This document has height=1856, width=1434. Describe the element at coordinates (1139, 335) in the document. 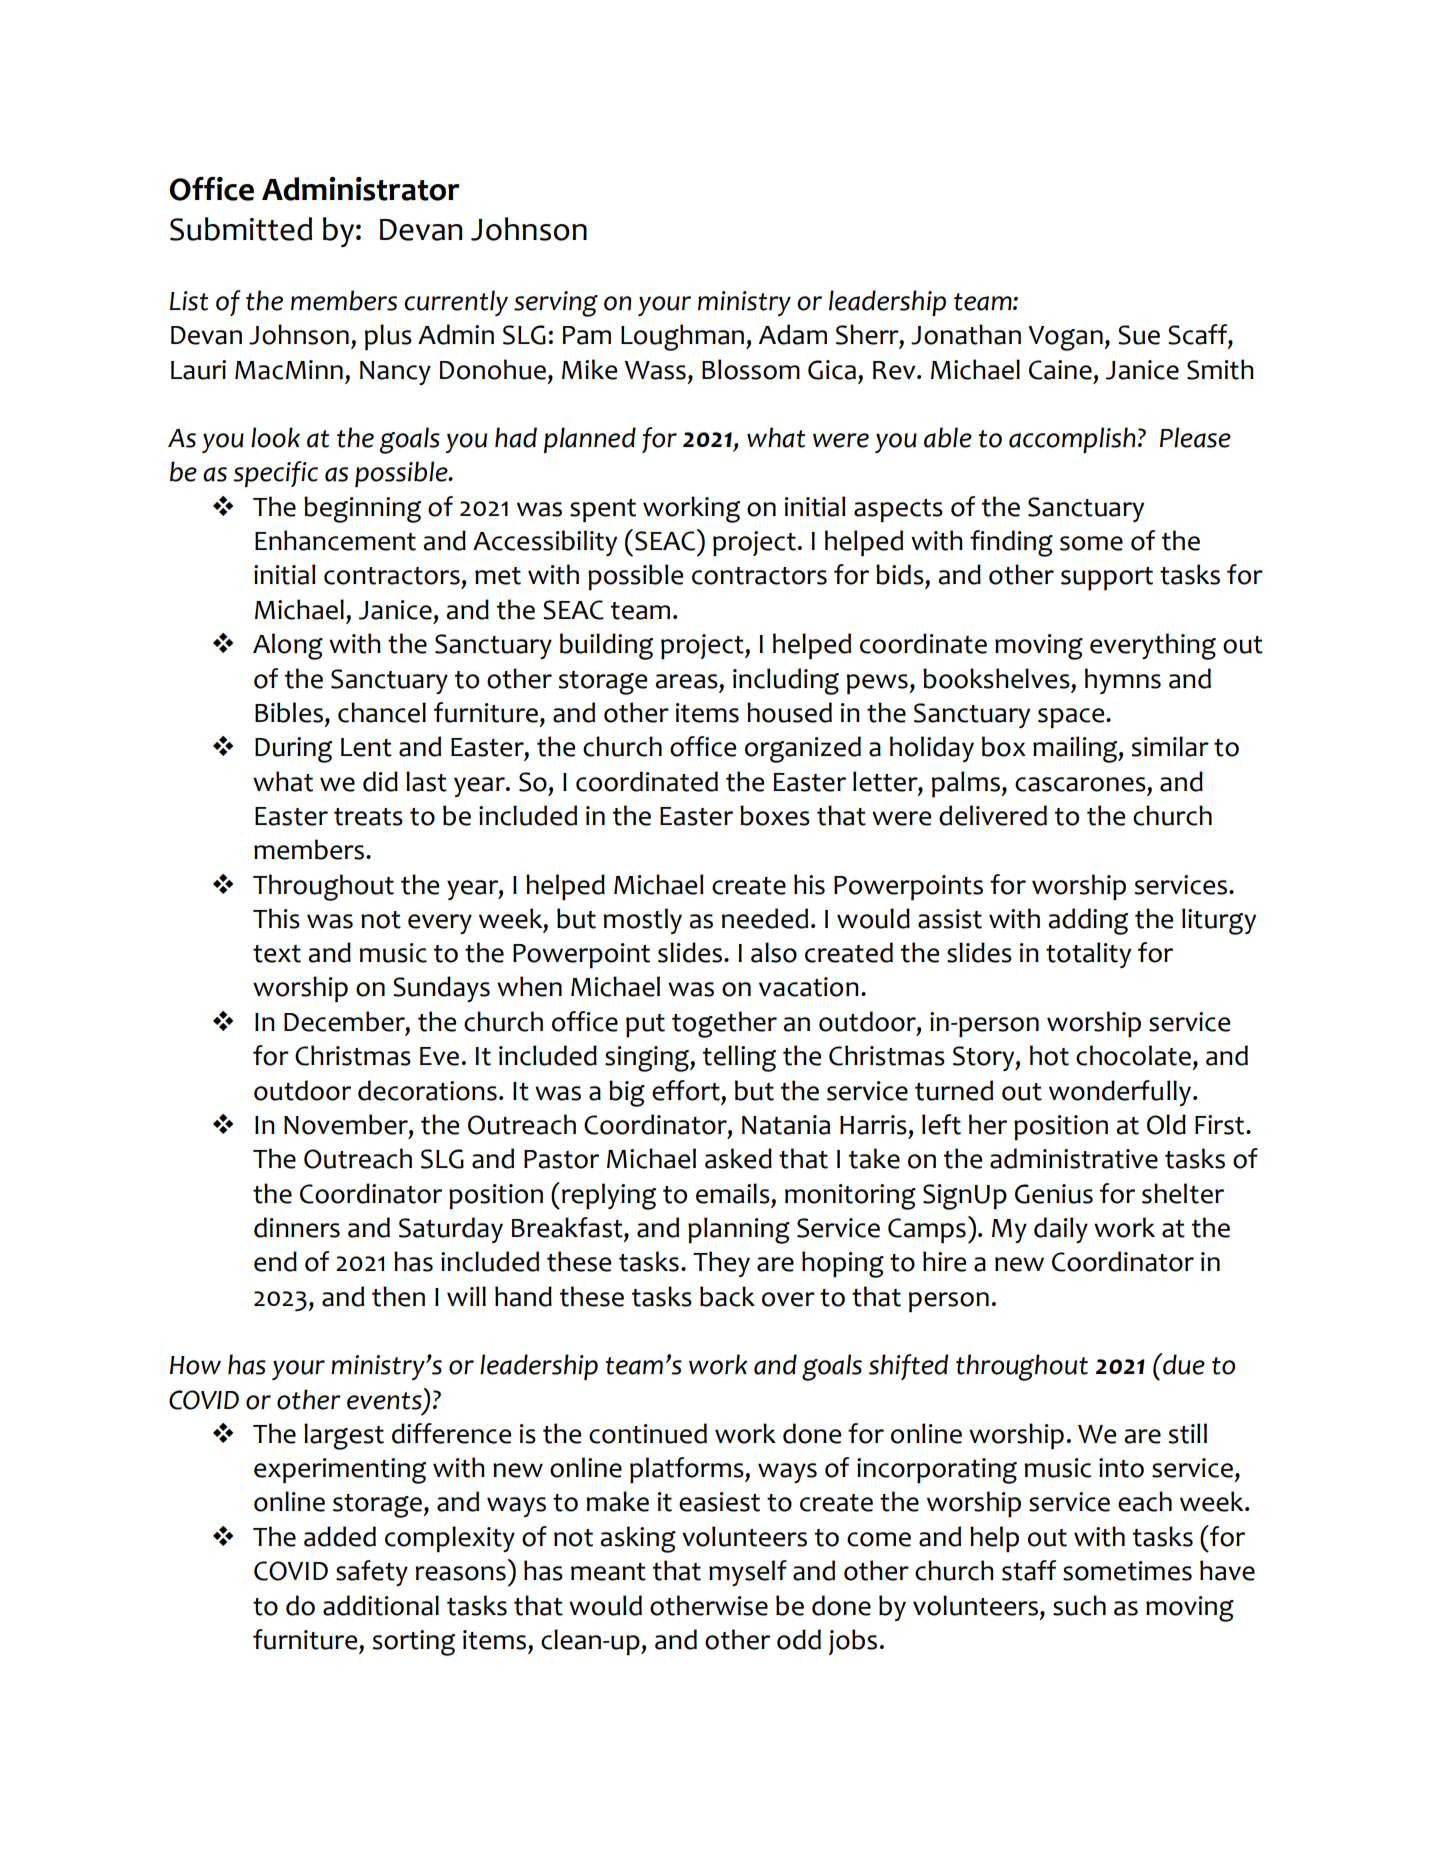

I see `Sue` at that location.
